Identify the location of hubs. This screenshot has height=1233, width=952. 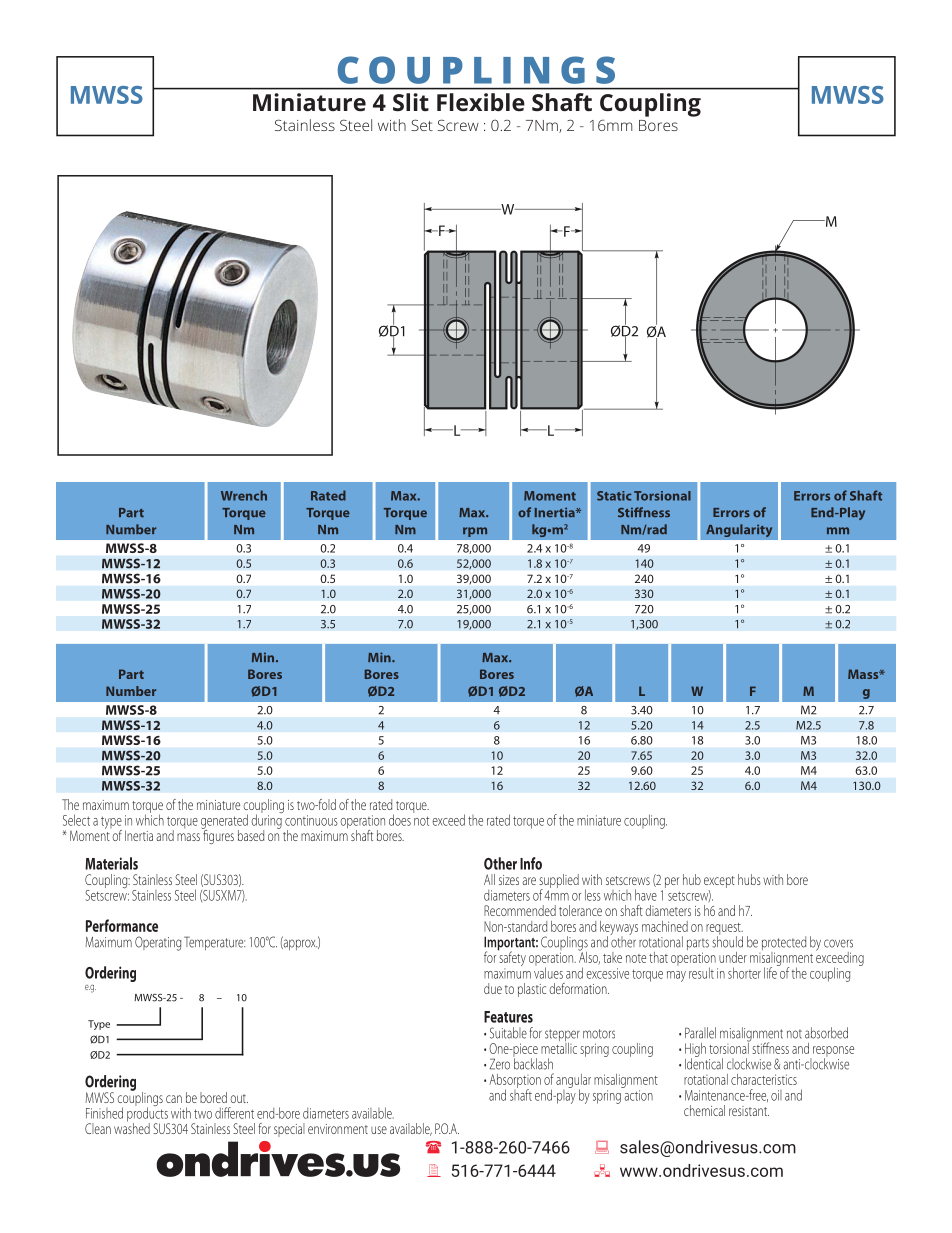
(749, 879).
